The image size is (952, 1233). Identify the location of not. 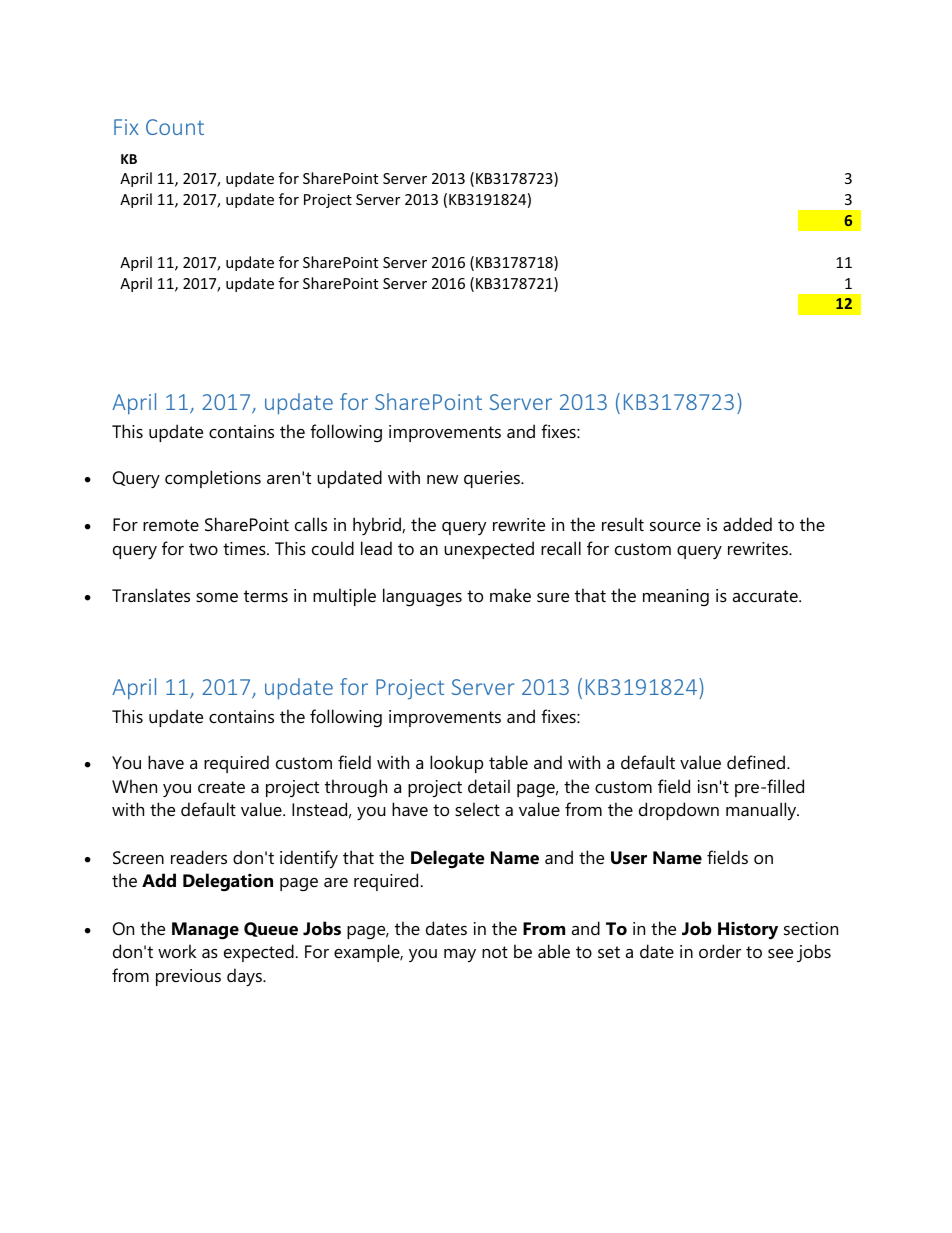
(495, 952).
